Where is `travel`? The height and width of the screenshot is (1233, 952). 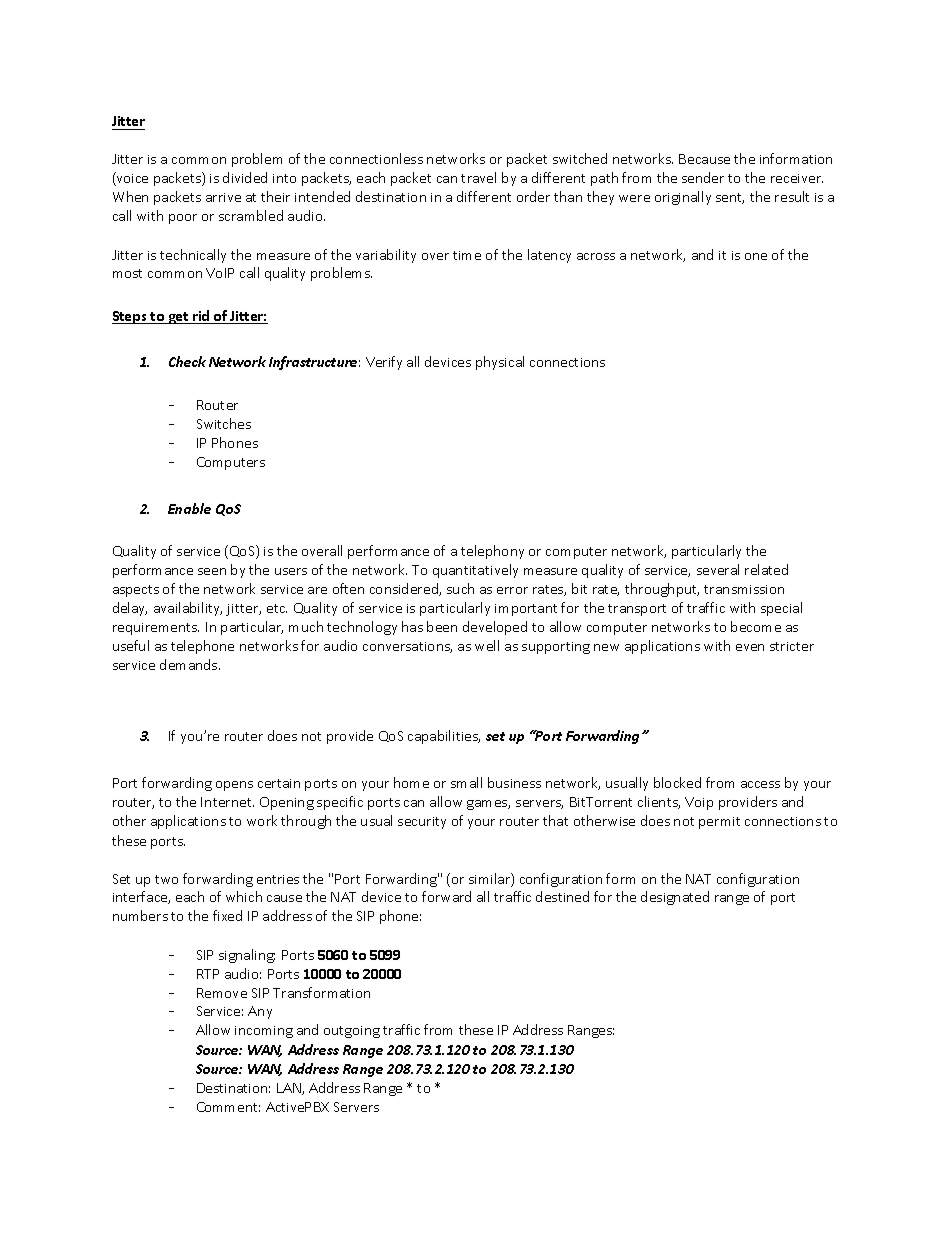 travel is located at coordinates (478, 177).
